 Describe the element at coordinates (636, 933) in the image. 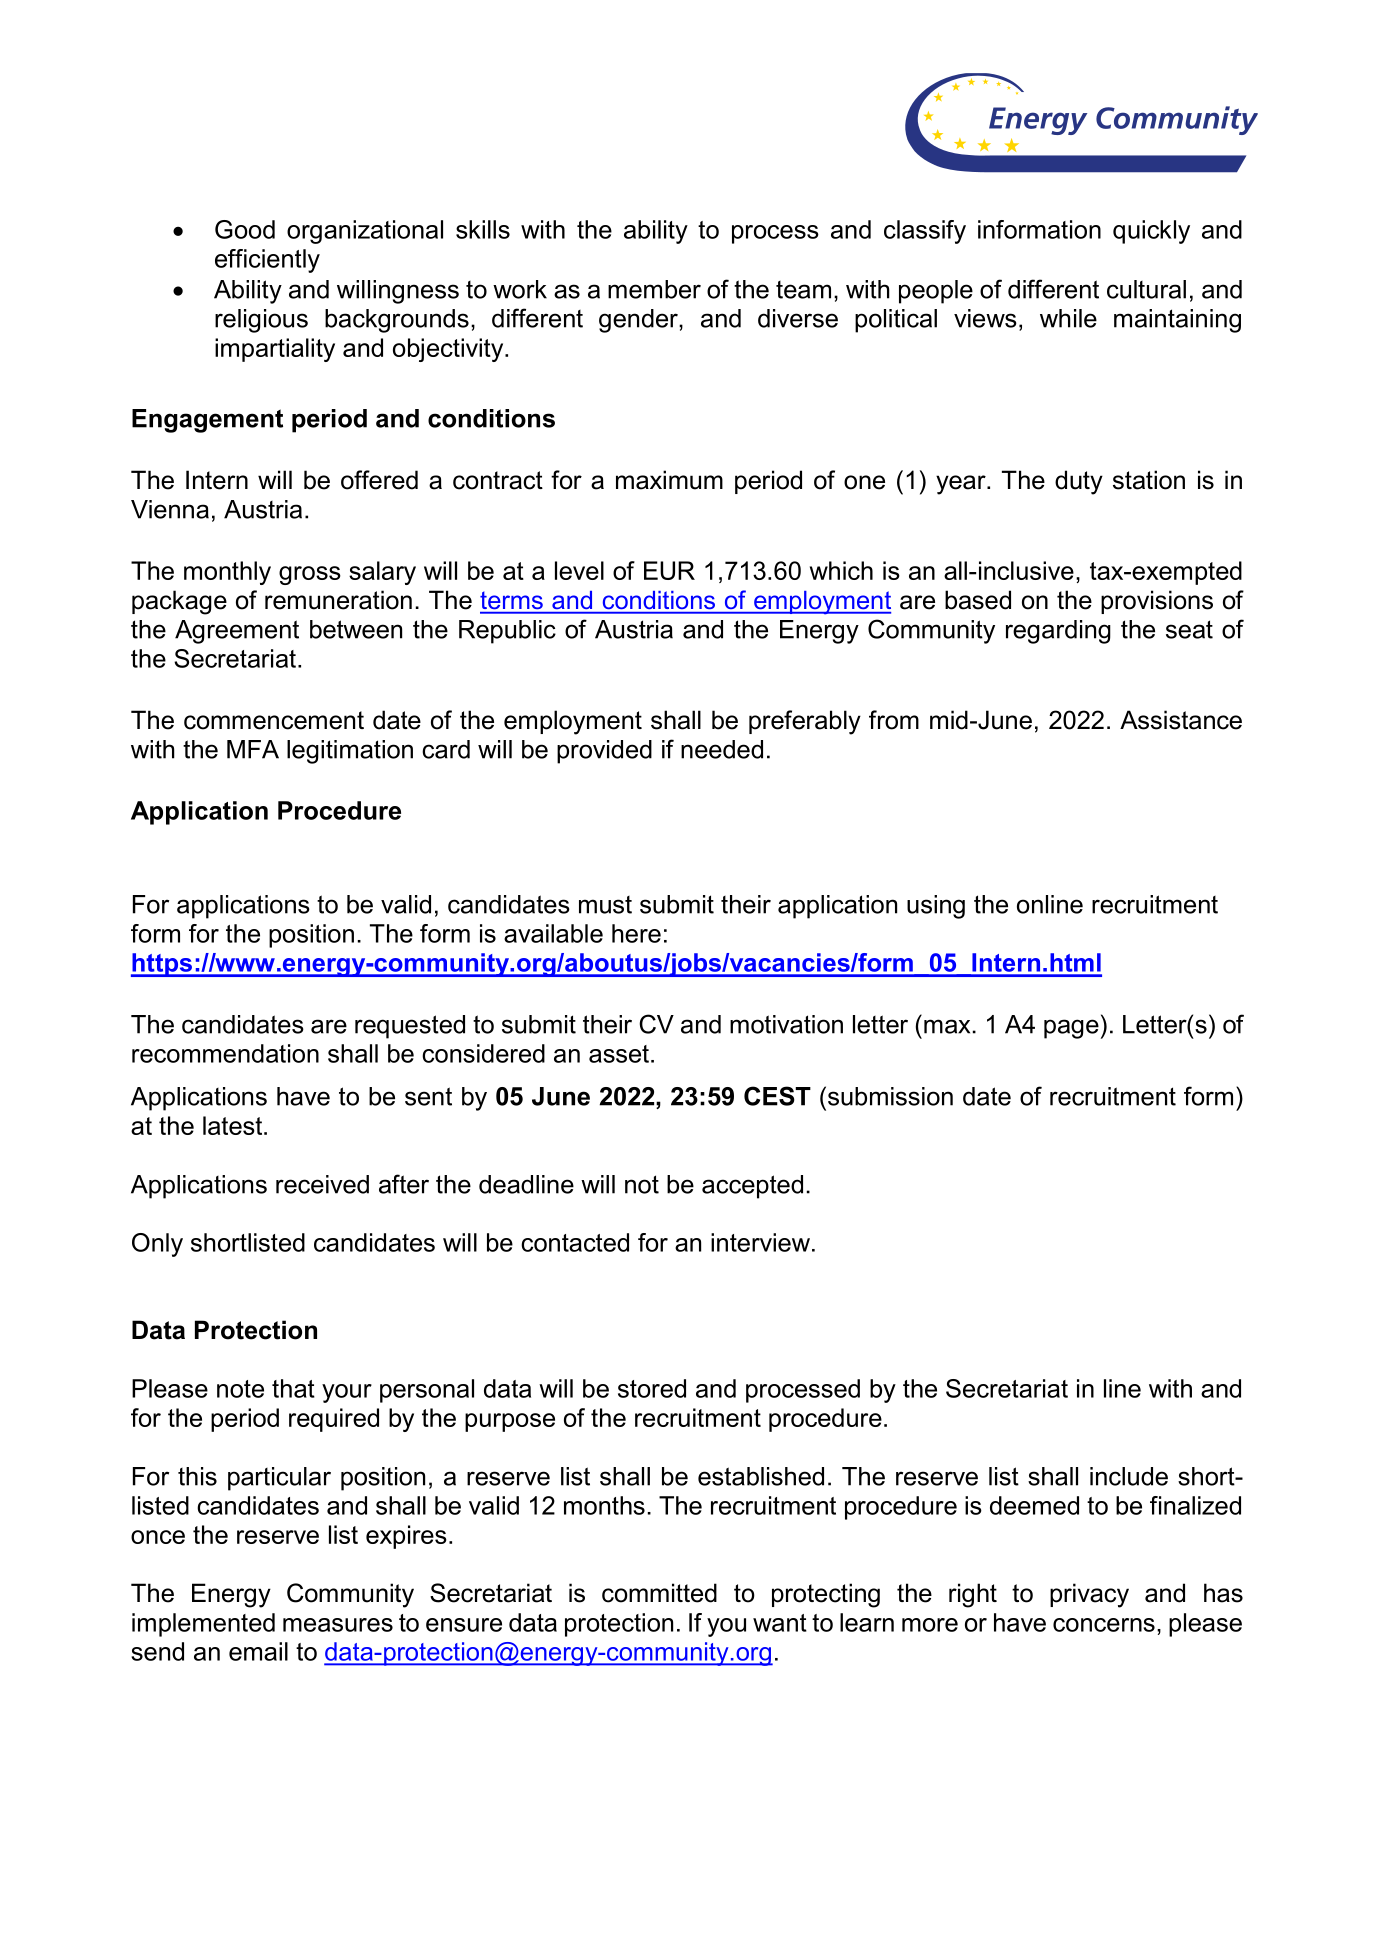

I see `here` at that location.
